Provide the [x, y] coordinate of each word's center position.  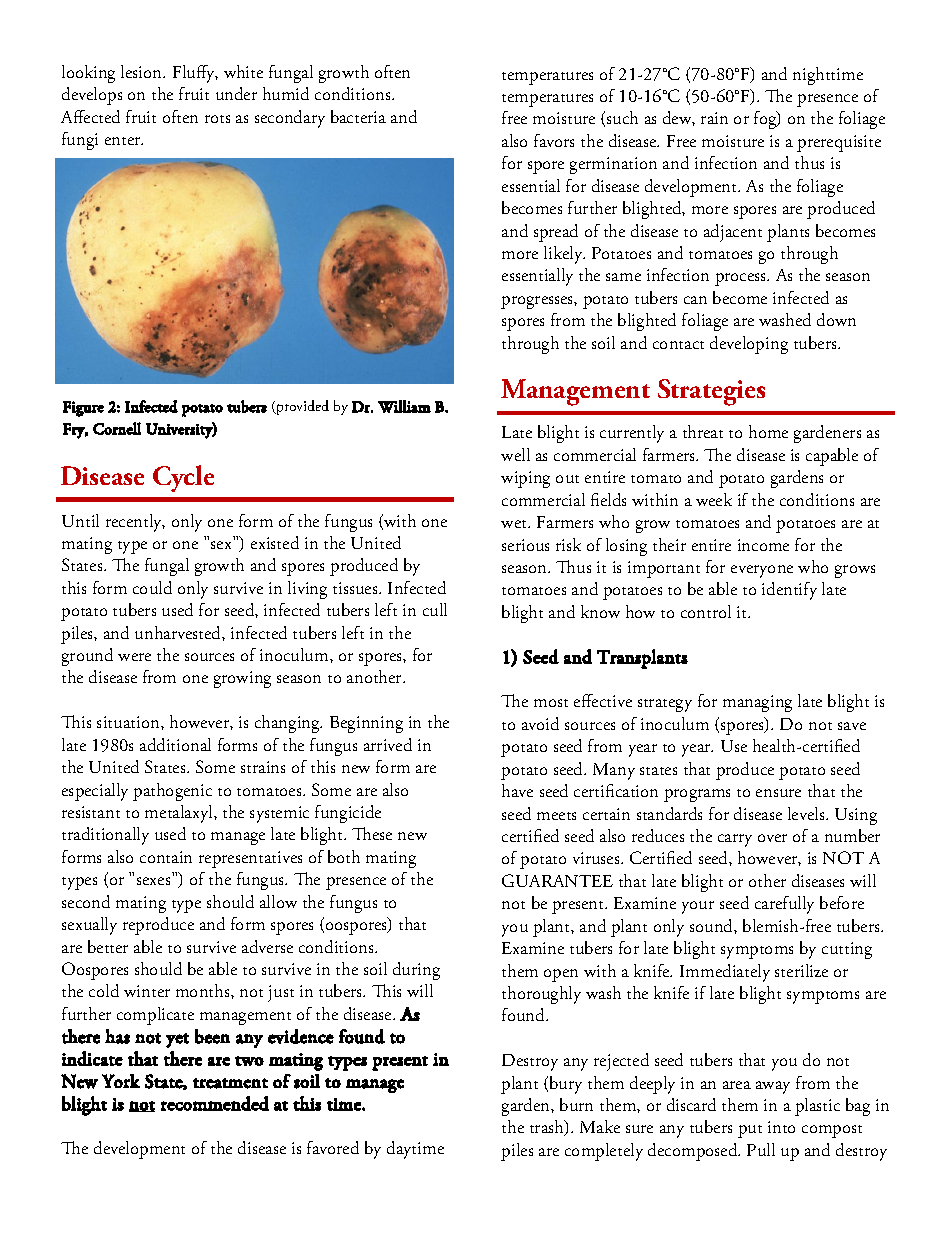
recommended [215, 1103]
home [768, 431]
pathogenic [172, 792]
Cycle [183, 478]
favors [554, 140]
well [515, 454]
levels [807, 813]
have [517, 790]
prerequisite [839, 143]
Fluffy [195, 74]
